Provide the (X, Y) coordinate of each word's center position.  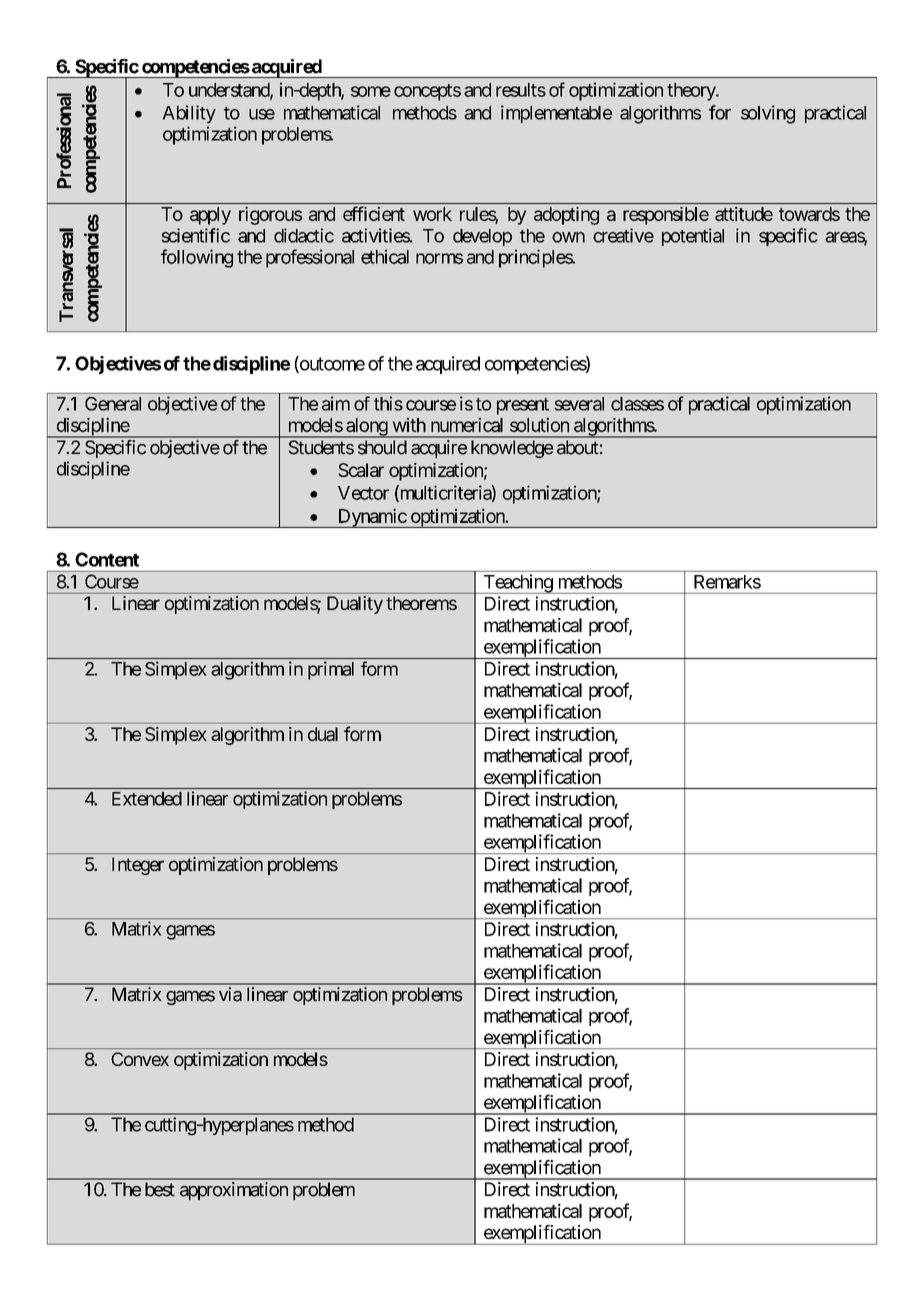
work (432, 214)
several (579, 404)
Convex (140, 1059)
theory (692, 92)
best (160, 1189)
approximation (234, 1191)
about (578, 447)
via (230, 994)
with (409, 425)
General (113, 404)
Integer (138, 866)
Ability (189, 114)
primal (331, 670)
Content (107, 559)
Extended (147, 799)
